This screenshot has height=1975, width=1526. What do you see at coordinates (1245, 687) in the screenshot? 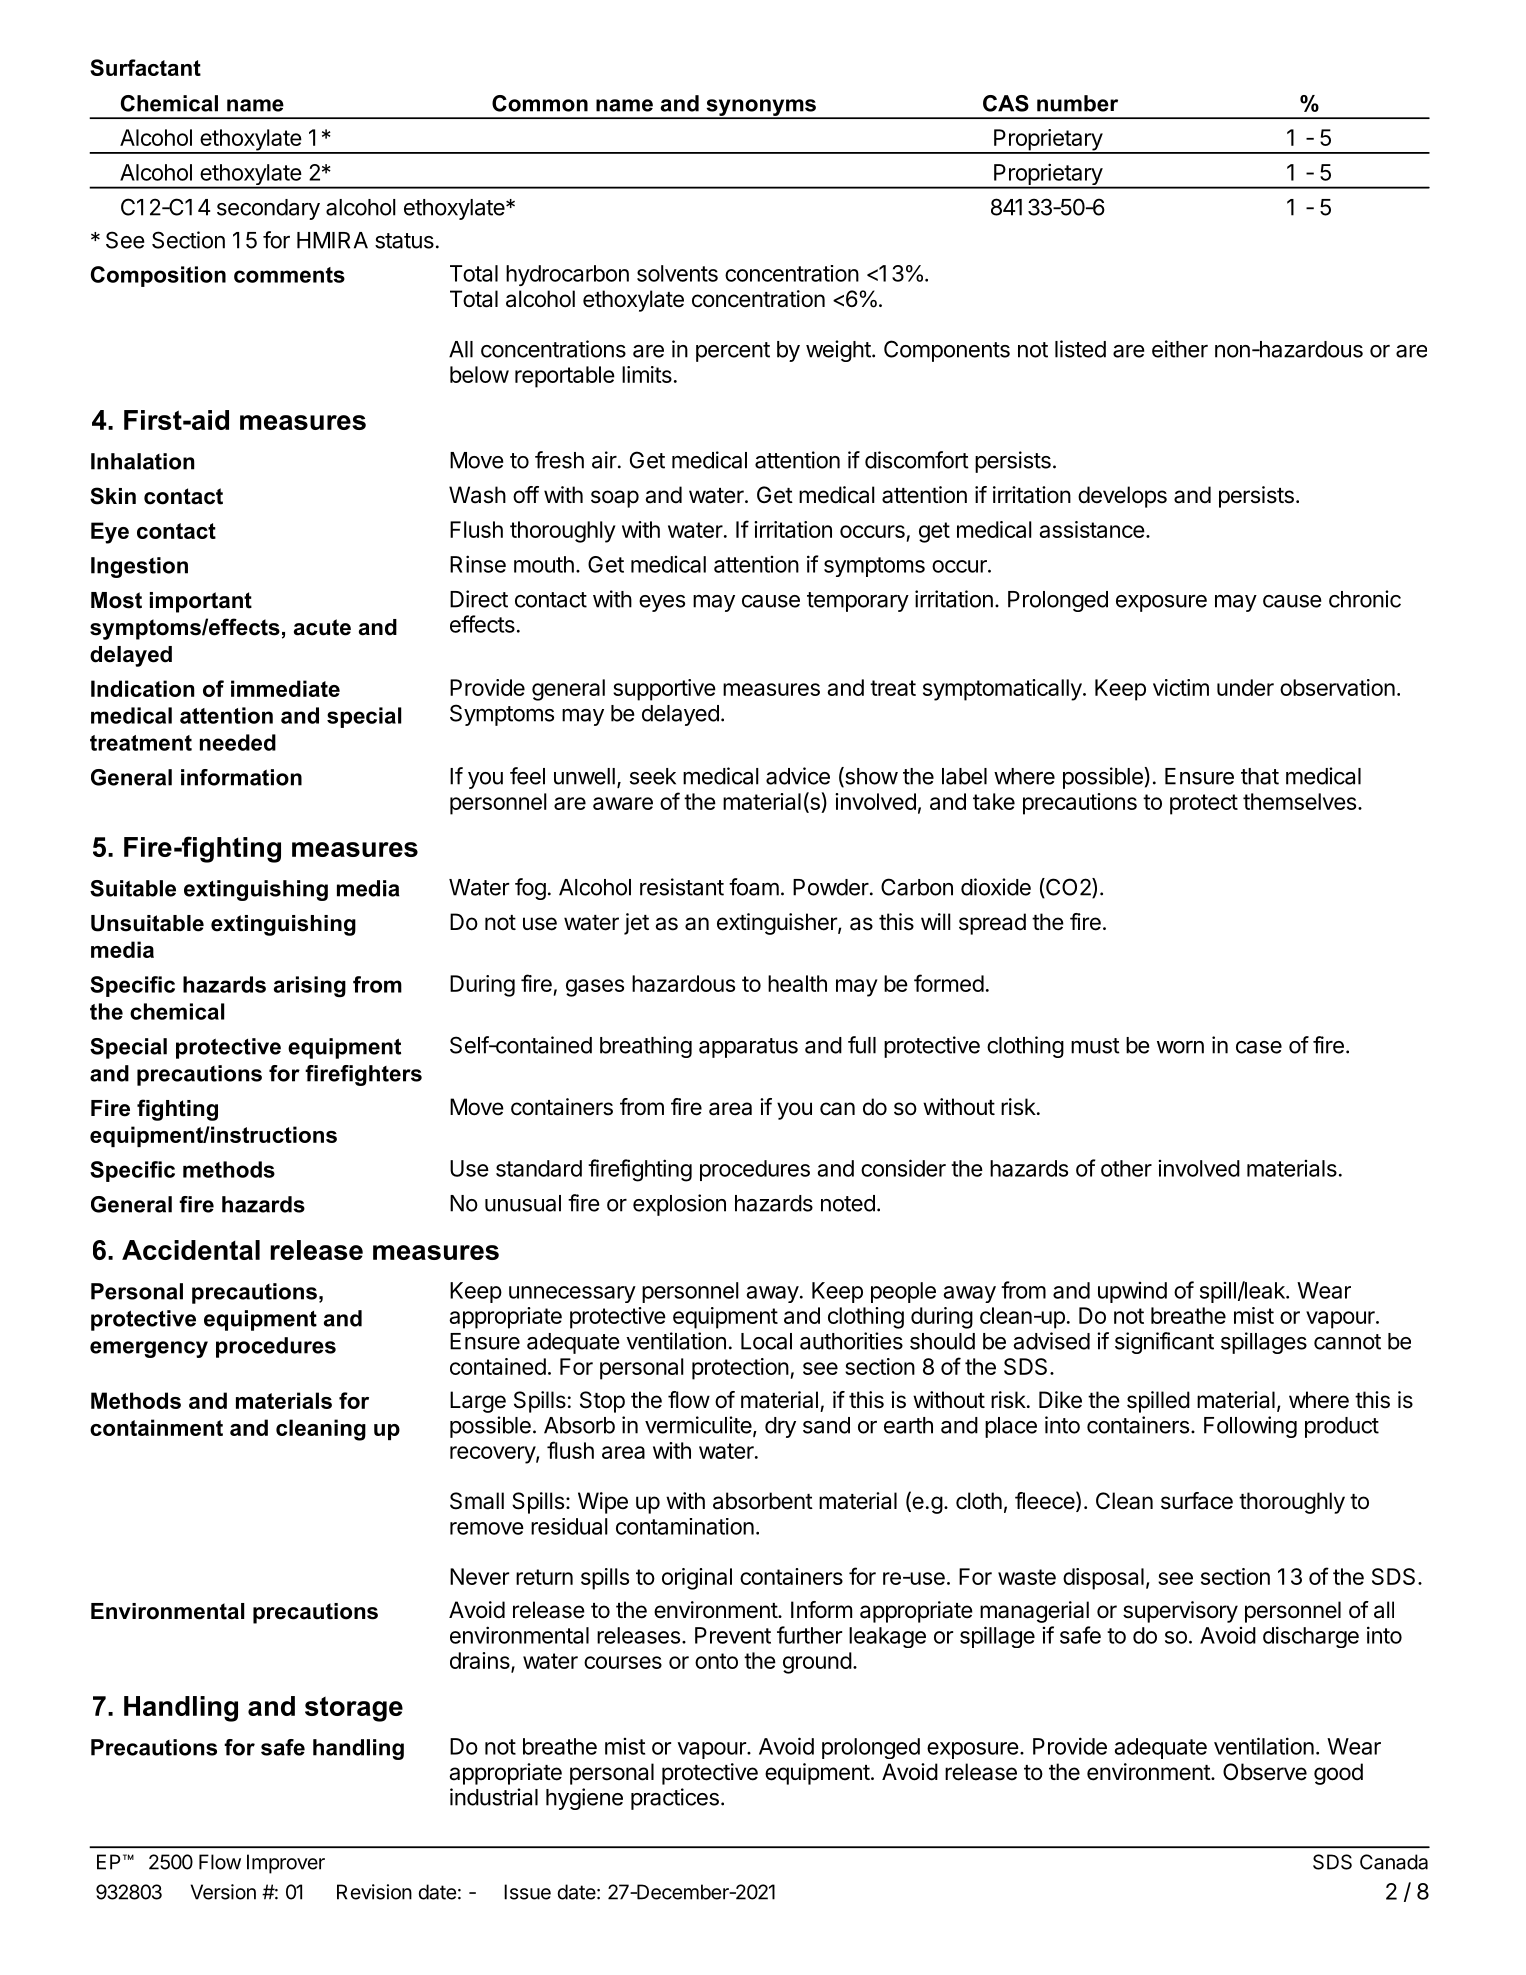
I see `under` at bounding box center [1245, 687].
